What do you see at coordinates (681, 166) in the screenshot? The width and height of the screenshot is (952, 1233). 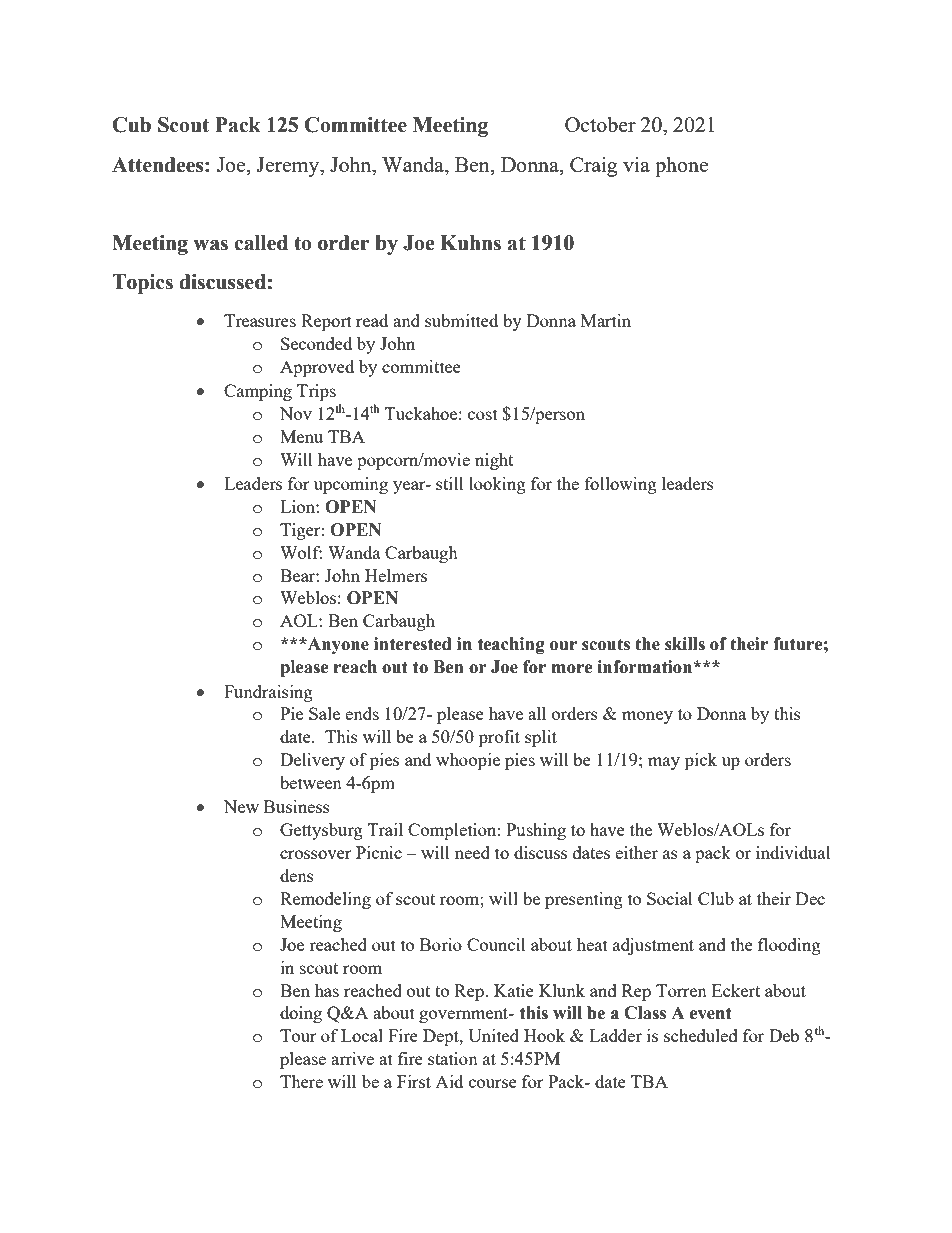 I see `phone` at bounding box center [681, 166].
